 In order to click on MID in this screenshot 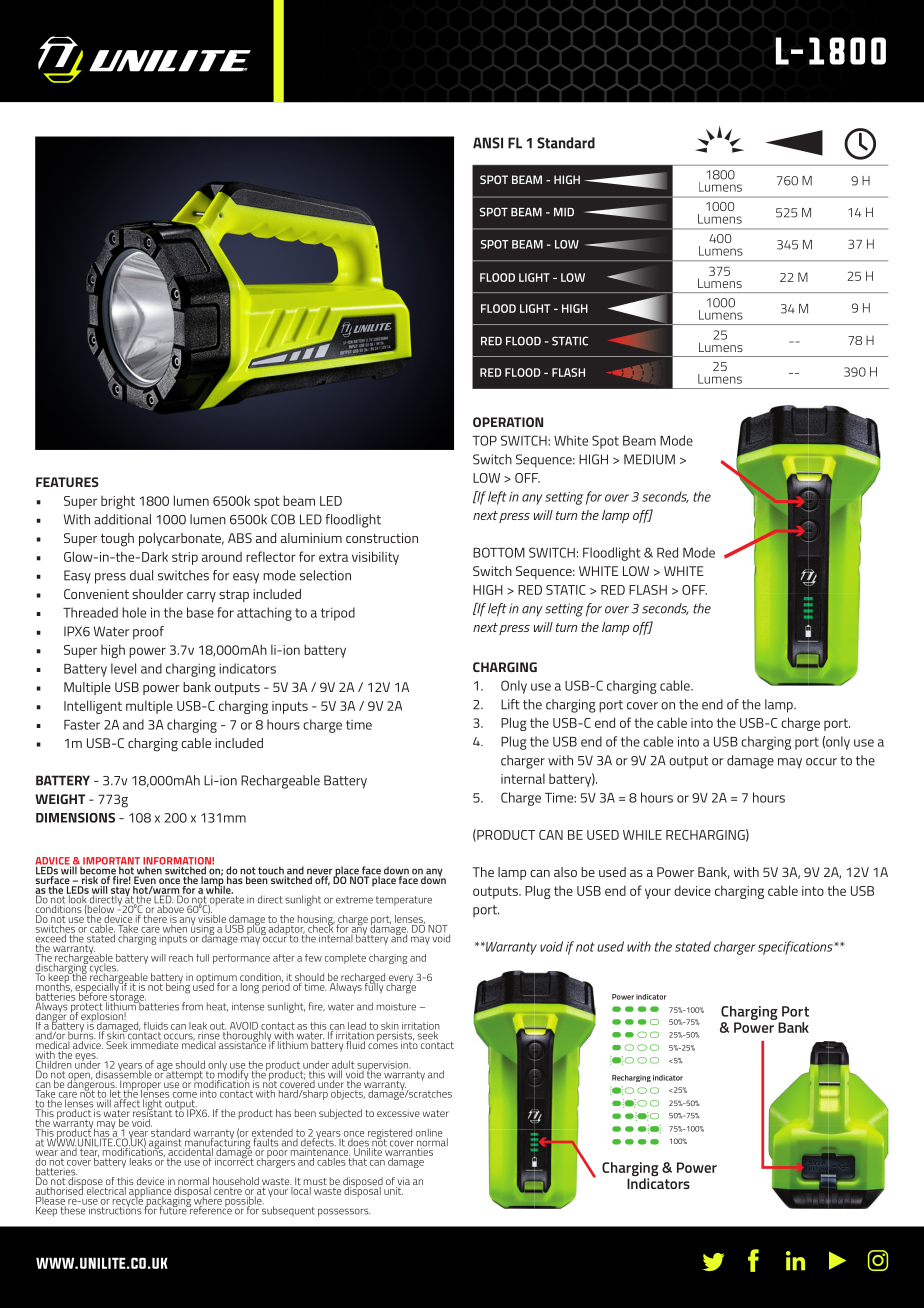, I will do `click(564, 212)`.
